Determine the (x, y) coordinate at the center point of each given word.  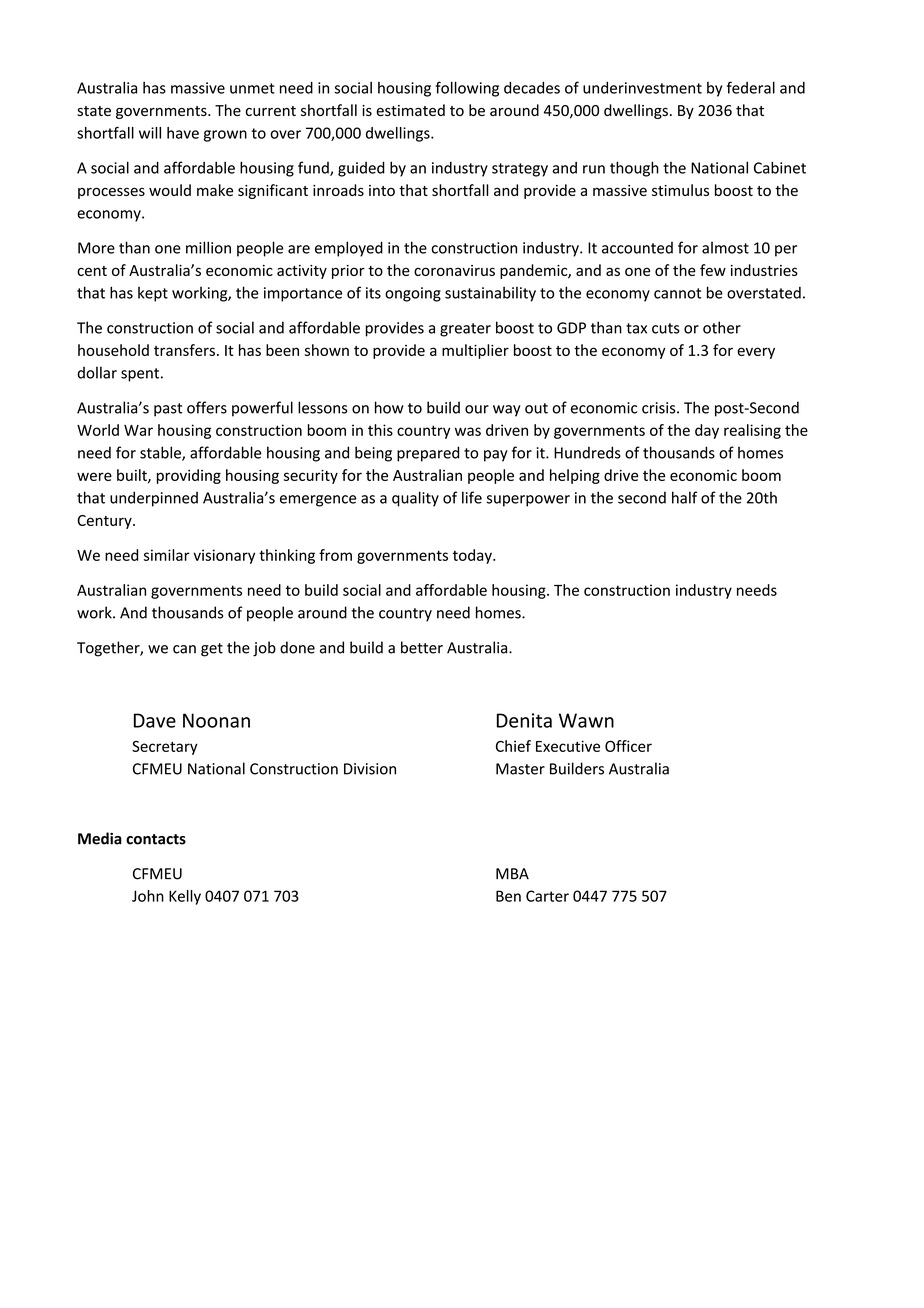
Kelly (185, 897)
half (685, 497)
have (183, 133)
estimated (410, 110)
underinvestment (642, 88)
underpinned (154, 499)
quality (415, 499)
